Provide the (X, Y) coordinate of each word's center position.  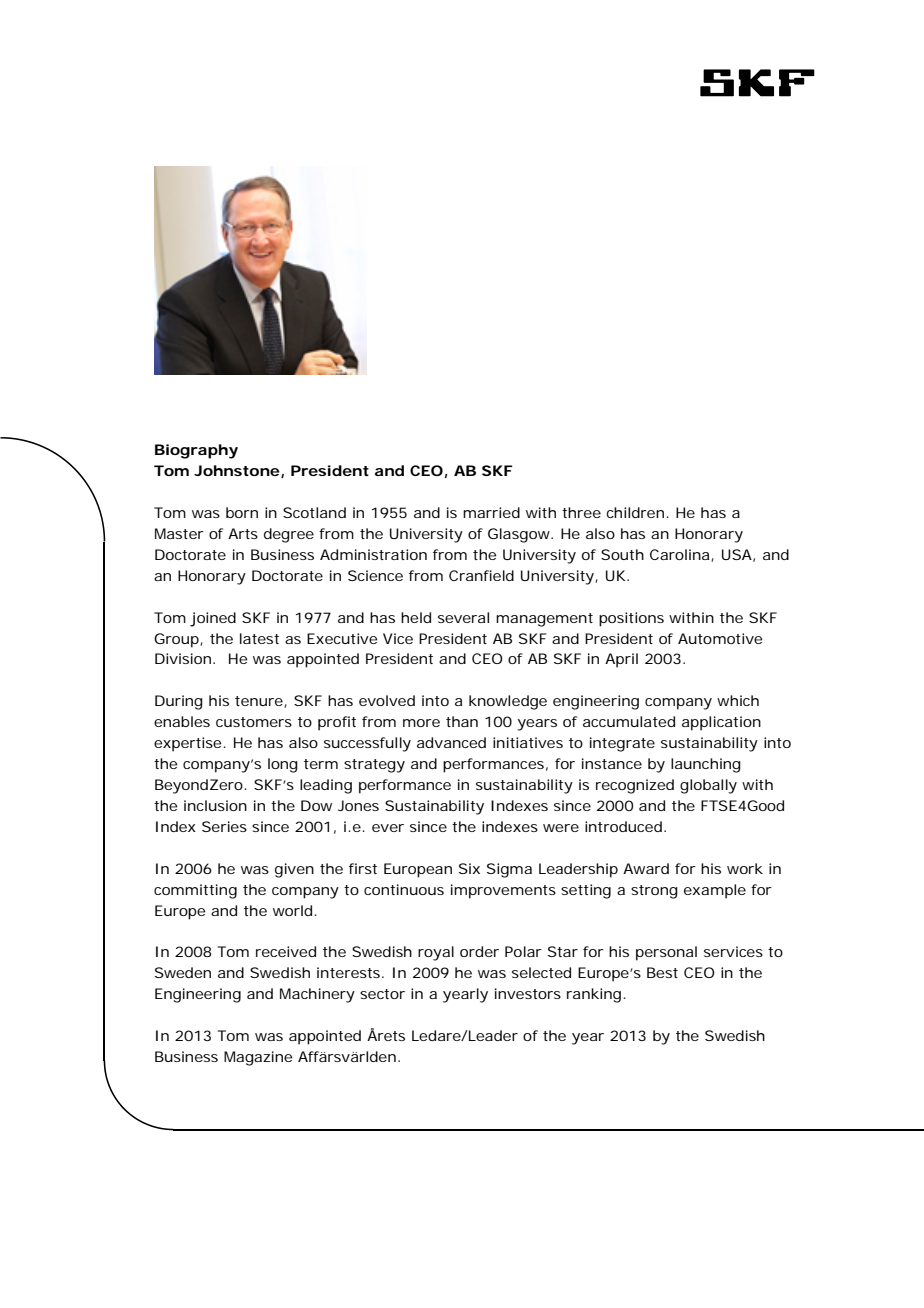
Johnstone (237, 470)
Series (224, 826)
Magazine (258, 1058)
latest (259, 638)
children (635, 512)
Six (469, 868)
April (621, 660)
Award (646, 868)
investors (528, 993)
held (416, 617)
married (491, 512)
